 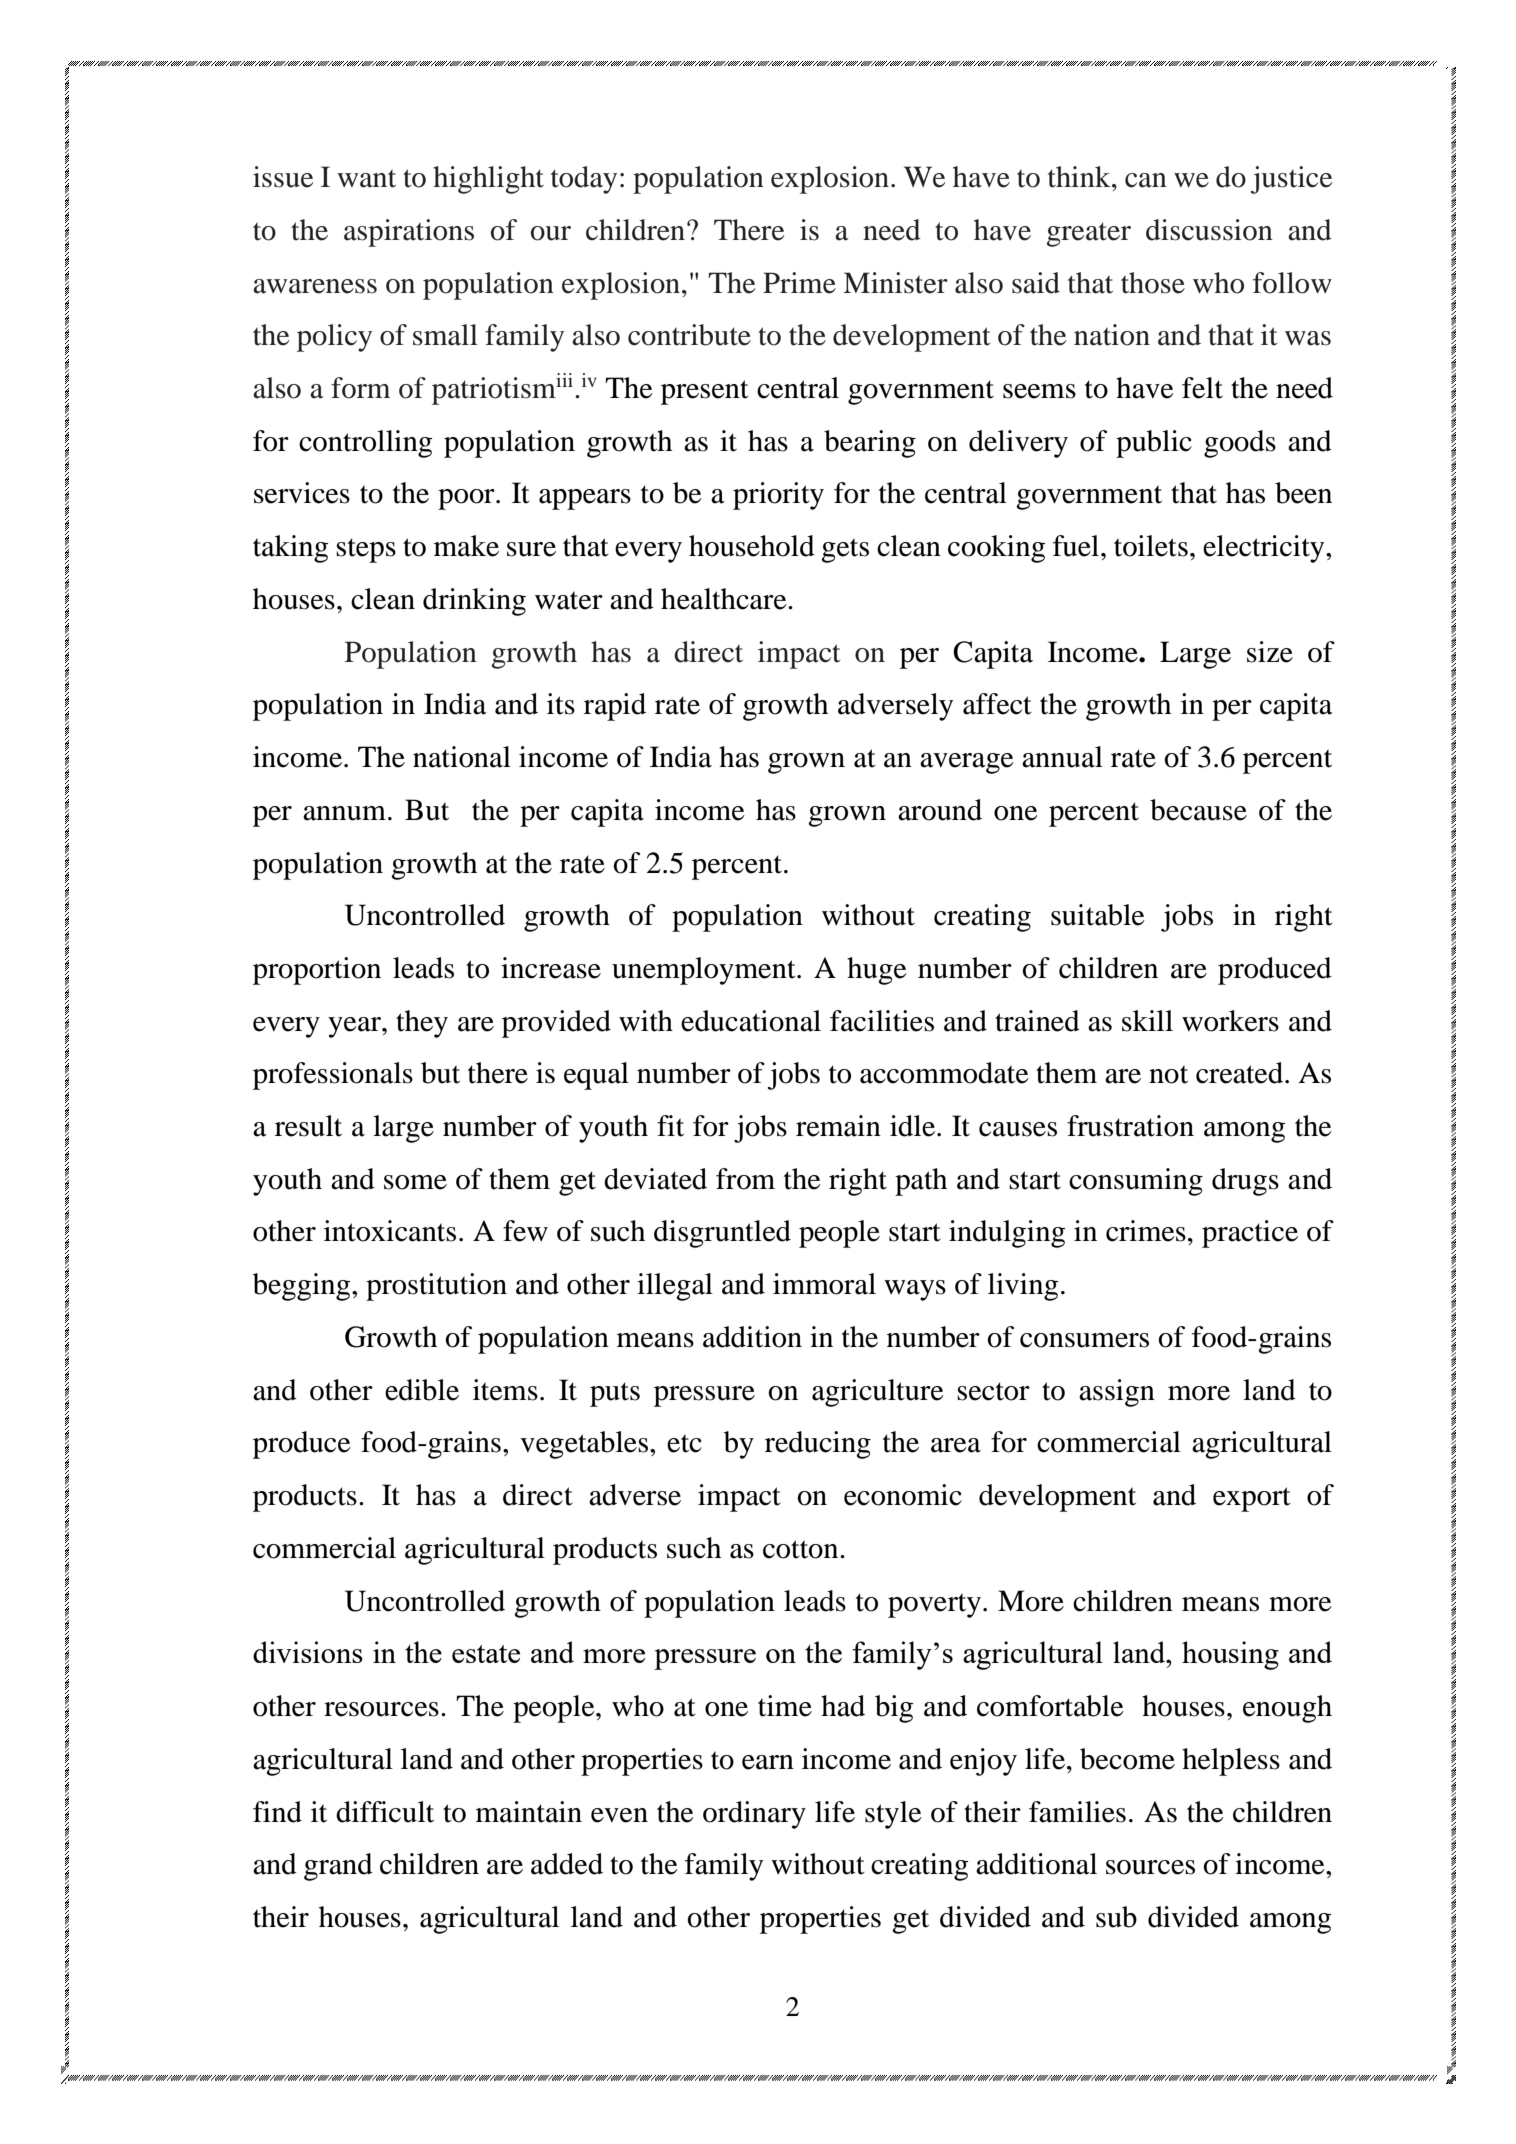 What do you see at coordinates (436, 1287) in the image?
I see `prostitution` at bounding box center [436, 1287].
